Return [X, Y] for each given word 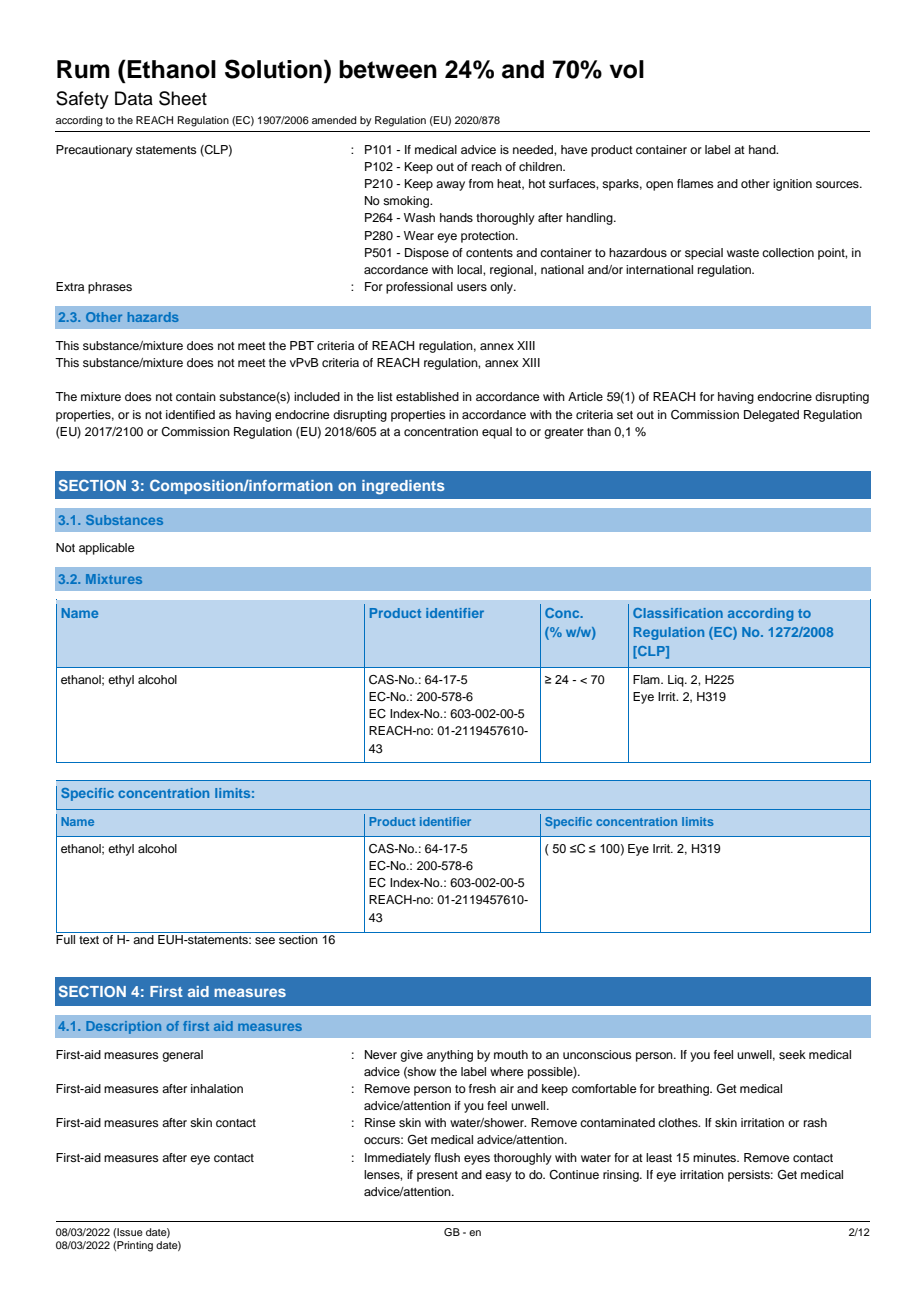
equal [497, 433]
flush [447, 1157]
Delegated [771, 416]
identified [190, 414]
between [388, 69]
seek [792, 1054]
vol [626, 69]
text [89, 940]
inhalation [217, 1088]
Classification [678, 613]
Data [134, 98]
